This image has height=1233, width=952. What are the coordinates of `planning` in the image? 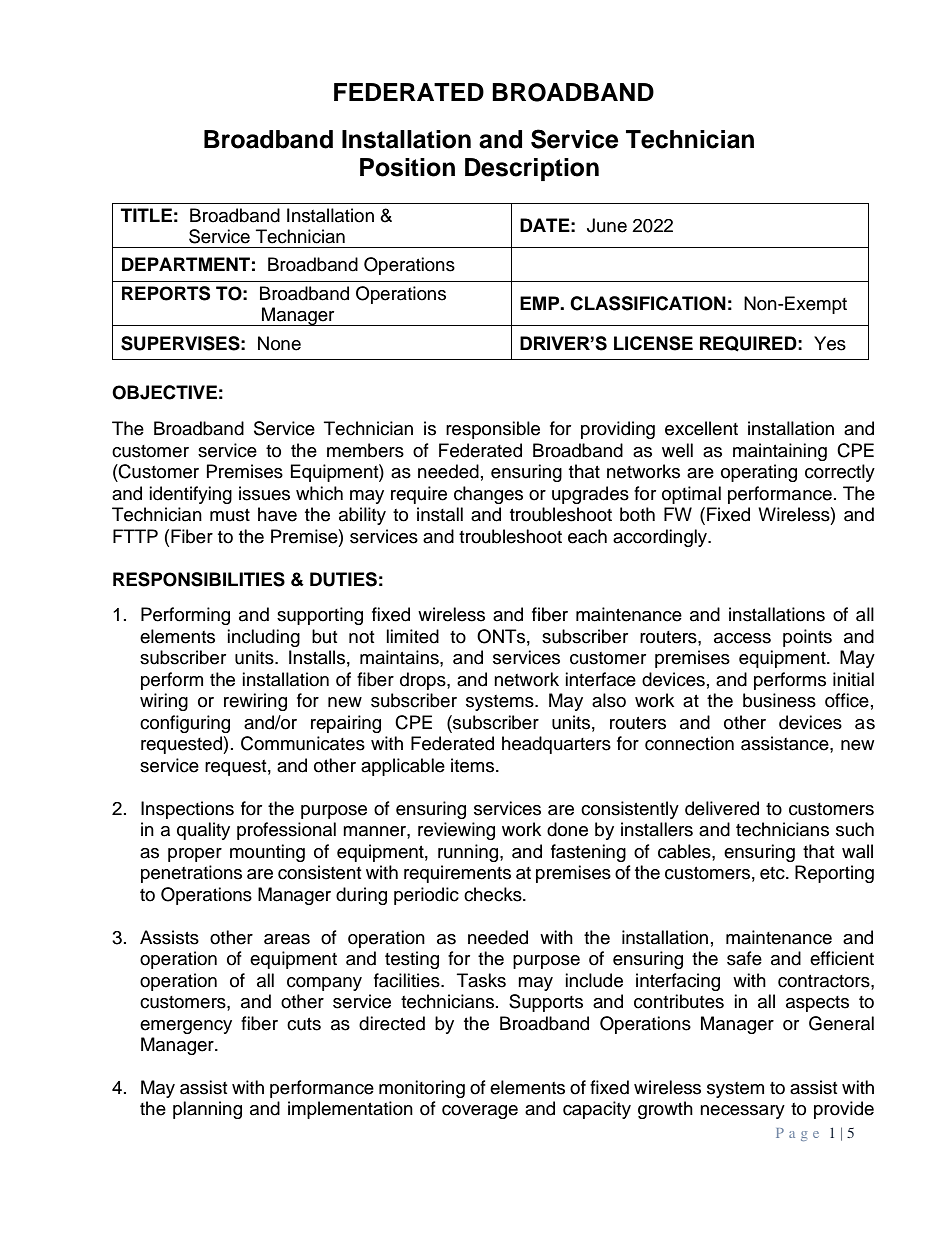 It's located at (207, 1110).
